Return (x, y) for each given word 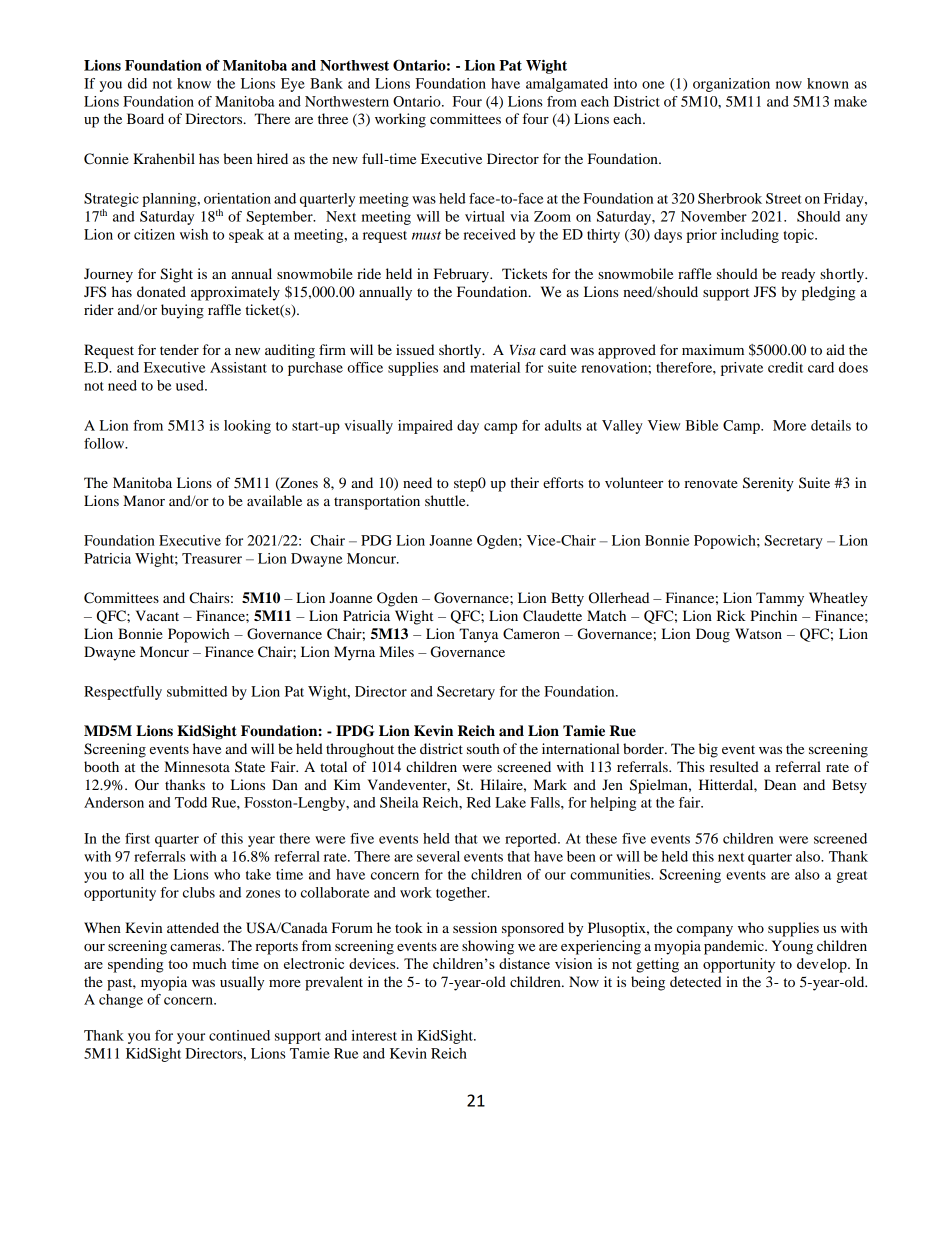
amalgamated (567, 85)
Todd (191, 802)
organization (731, 85)
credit (785, 367)
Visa (523, 350)
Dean (780, 784)
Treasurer (212, 558)
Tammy (780, 599)
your (191, 1038)
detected (695, 981)
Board (145, 118)
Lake (510, 802)
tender (179, 349)
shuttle (446, 500)
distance (524, 963)
